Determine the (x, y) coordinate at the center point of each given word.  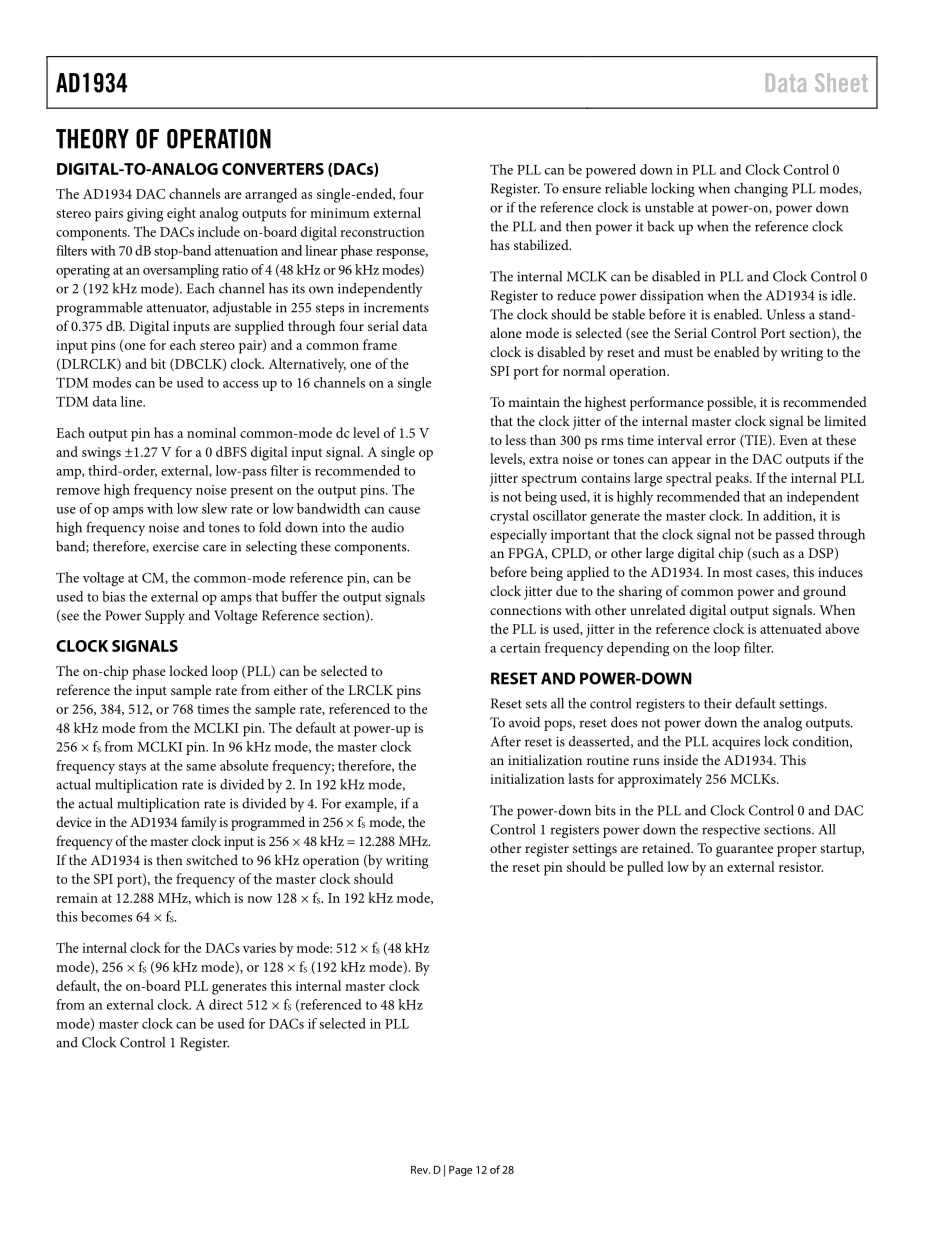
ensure (582, 190)
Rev (420, 1170)
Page (460, 1170)
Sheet (841, 82)
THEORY (92, 139)
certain (520, 648)
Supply (165, 617)
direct (226, 1004)
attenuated (791, 628)
